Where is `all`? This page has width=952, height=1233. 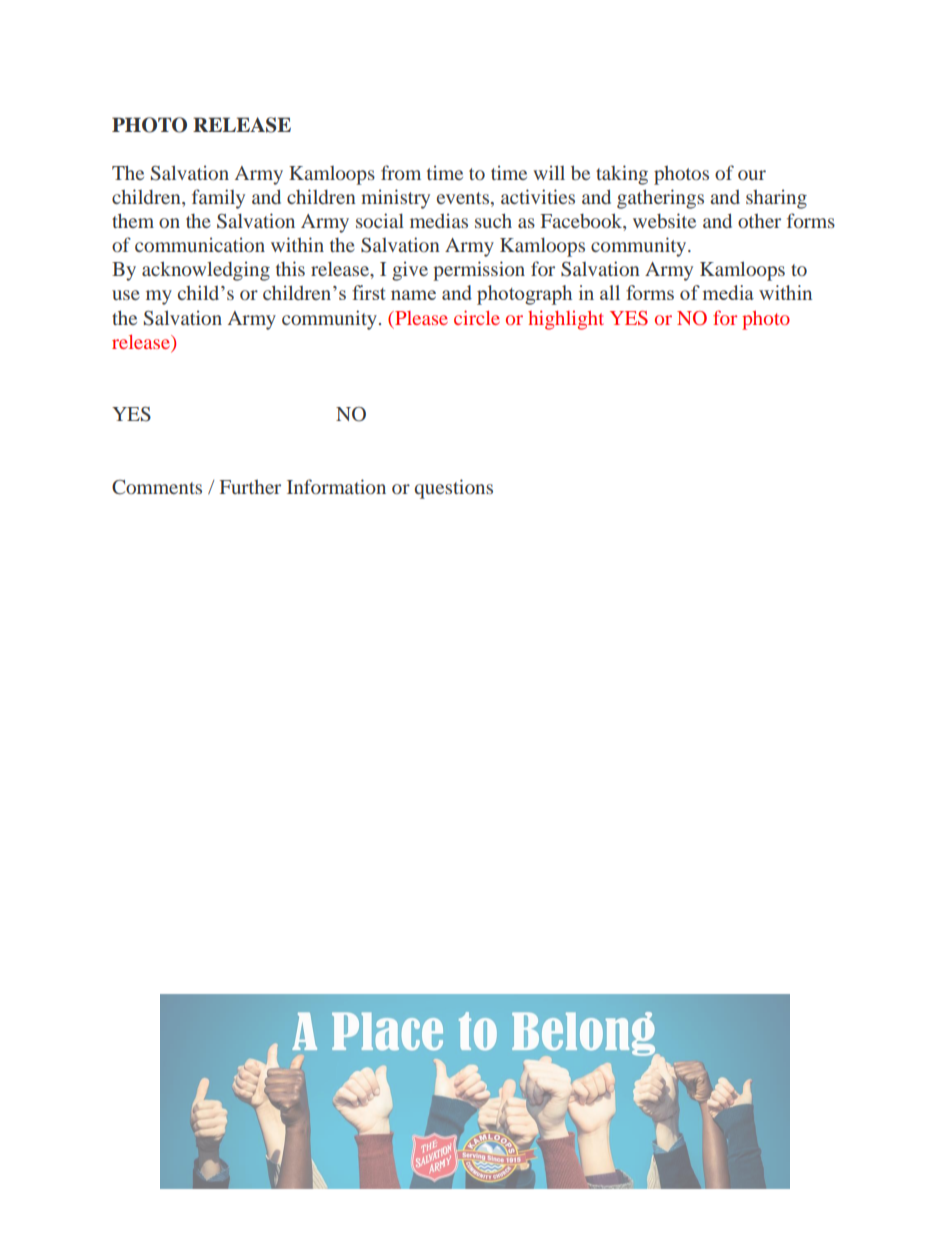
all is located at coordinates (610, 292).
